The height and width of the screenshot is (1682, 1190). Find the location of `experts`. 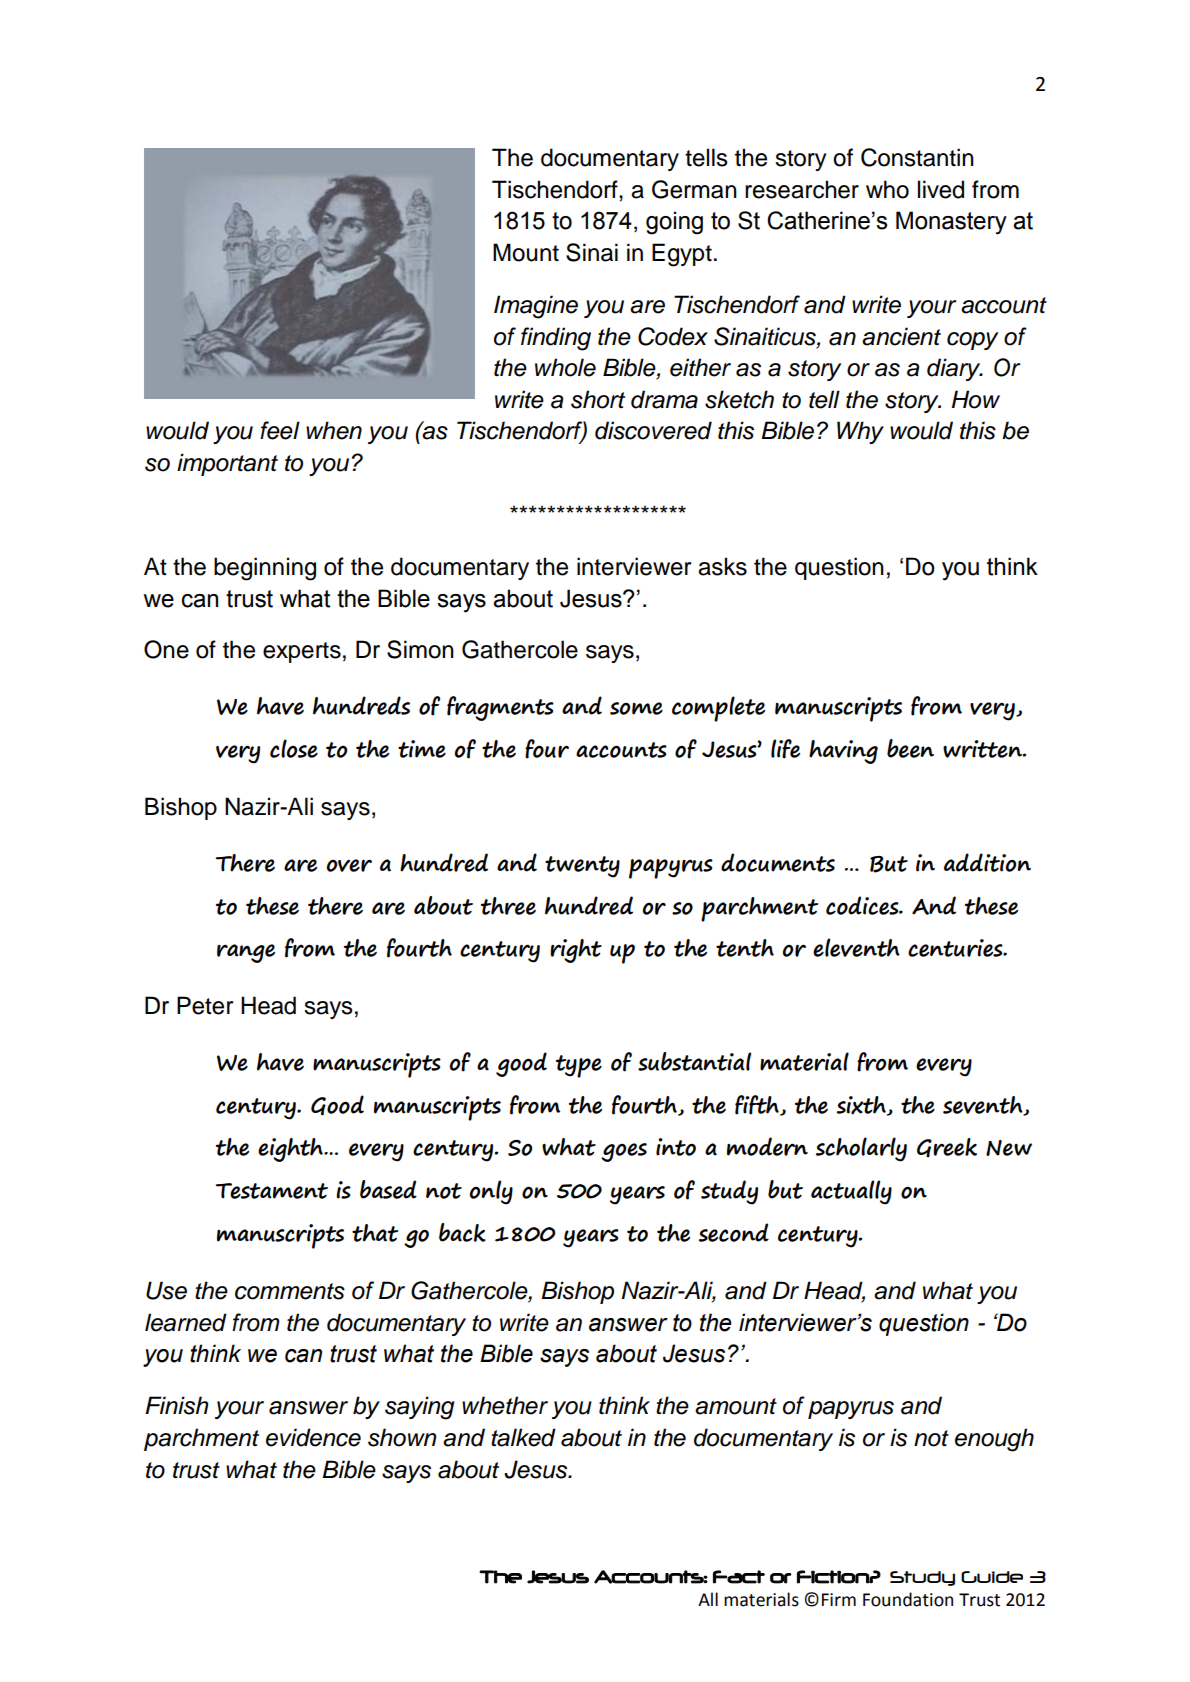

experts is located at coordinates (302, 652).
